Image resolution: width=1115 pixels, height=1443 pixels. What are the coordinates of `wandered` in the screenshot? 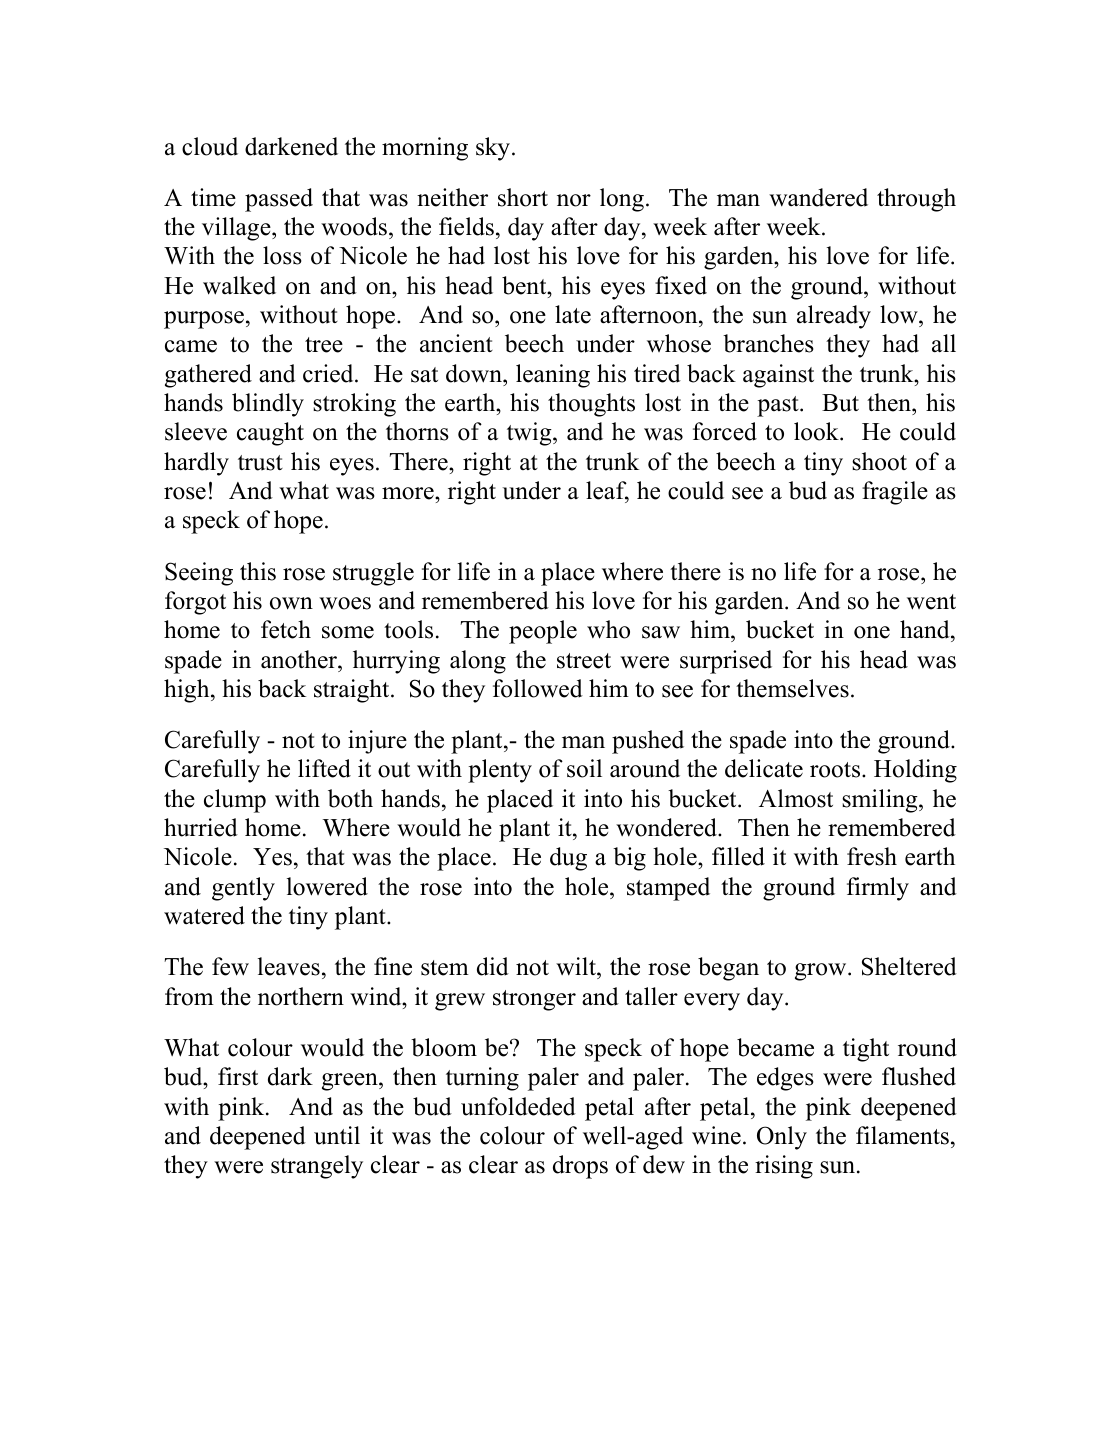 It's located at (818, 197).
